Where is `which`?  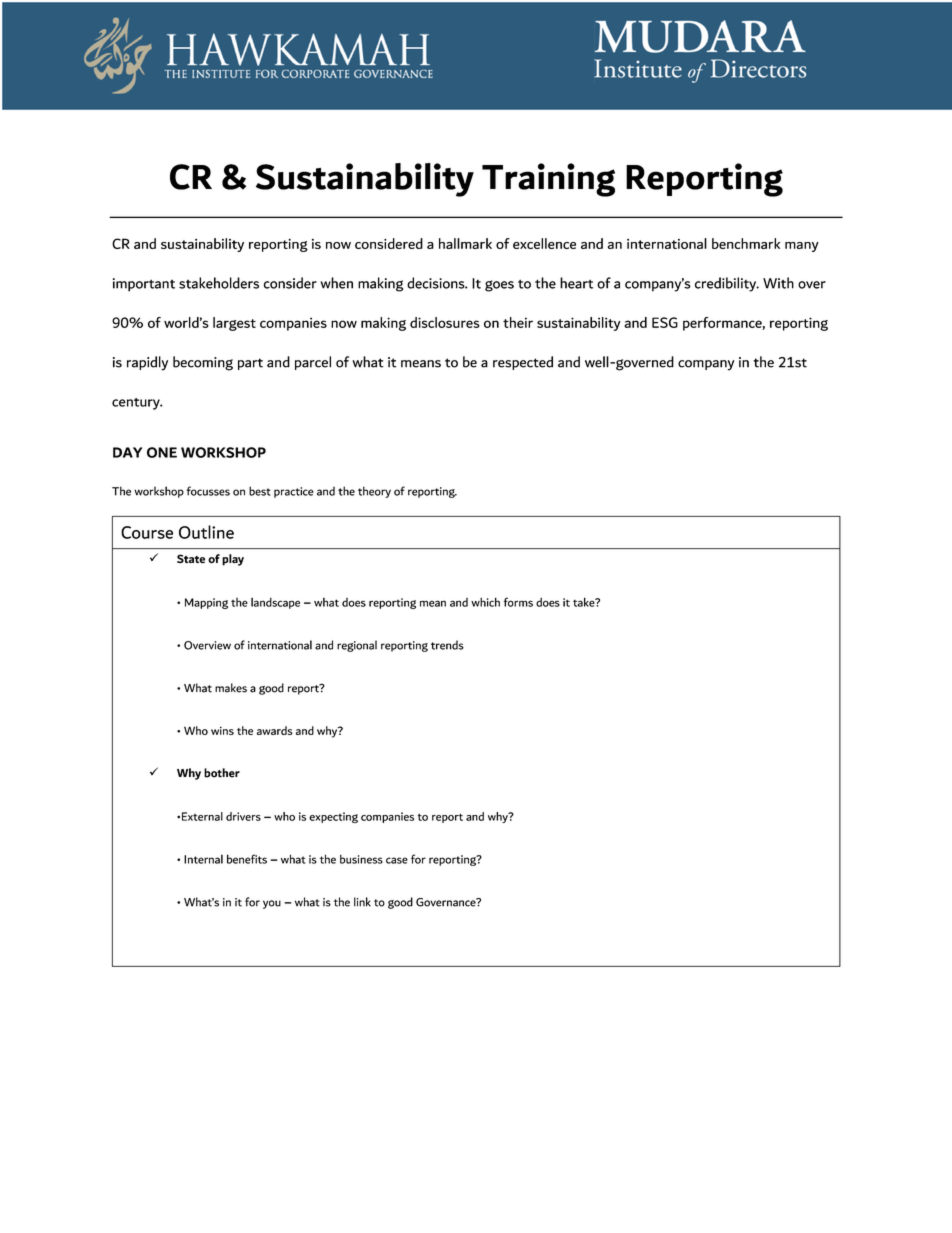
which is located at coordinates (485, 602).
